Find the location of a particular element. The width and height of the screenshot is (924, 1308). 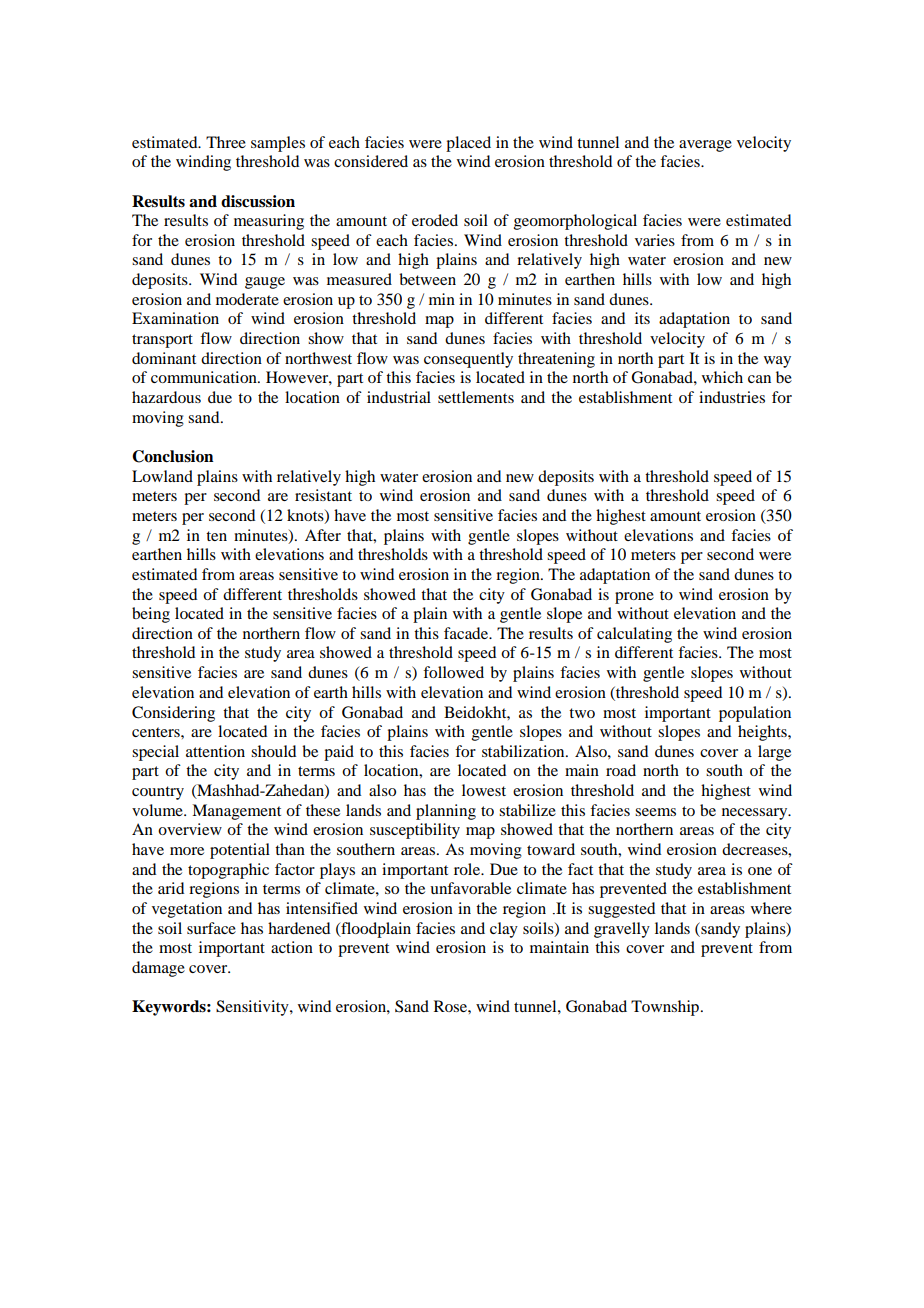

Three is located at coordinates (226, 142).
